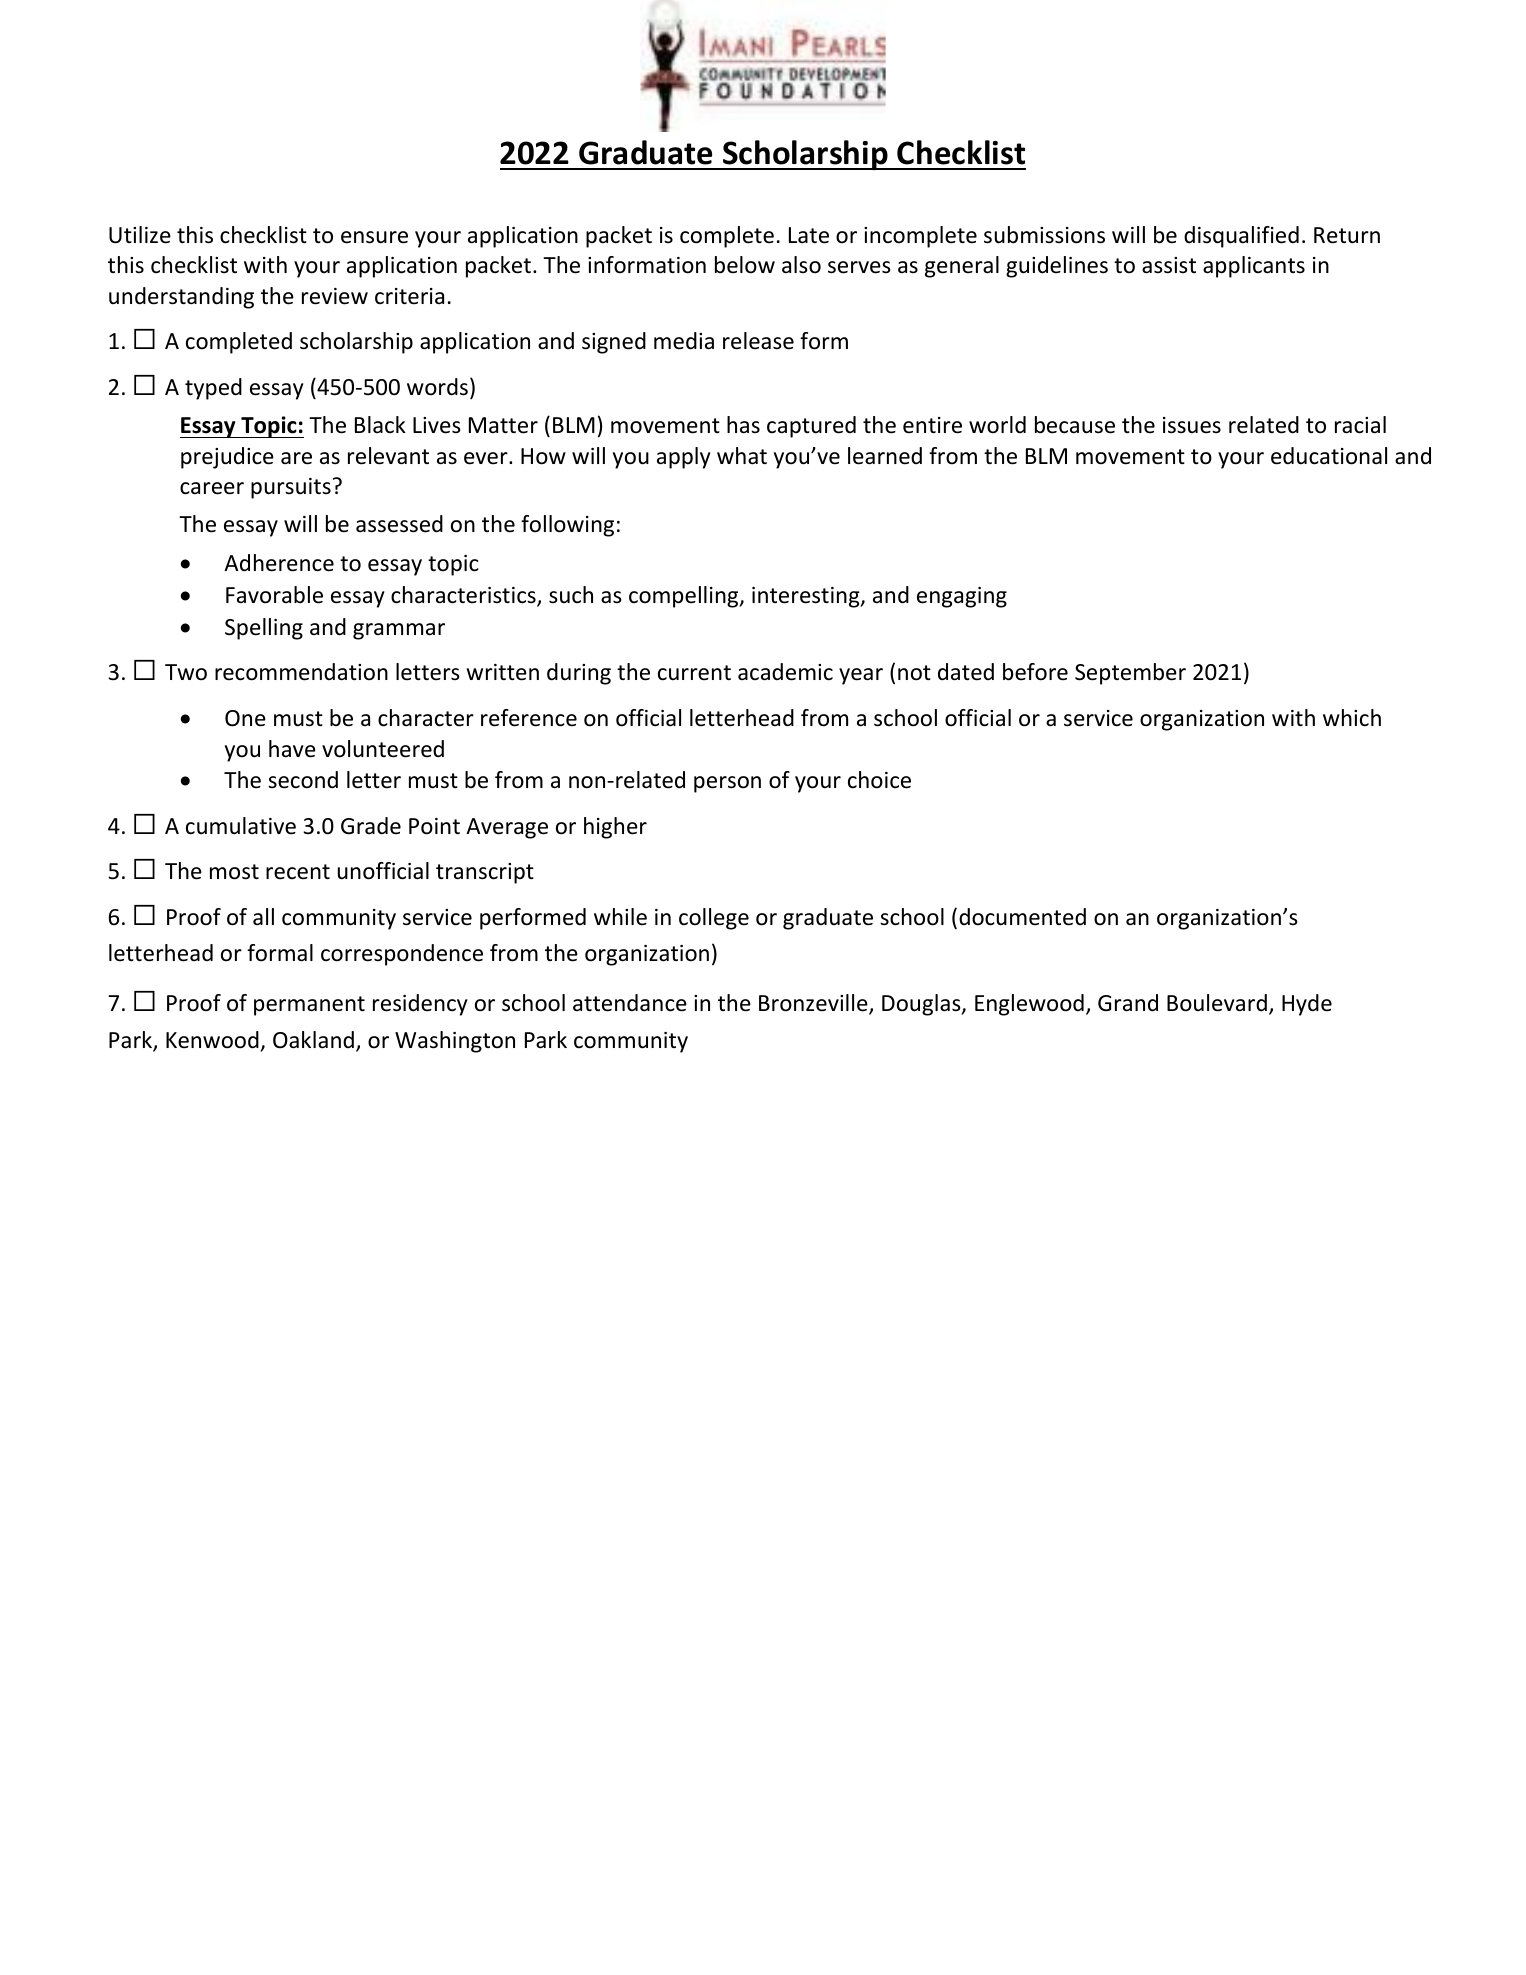 The height and width of the document is (1975, 1526). I want to click on pursuits, so click(291, 488).
